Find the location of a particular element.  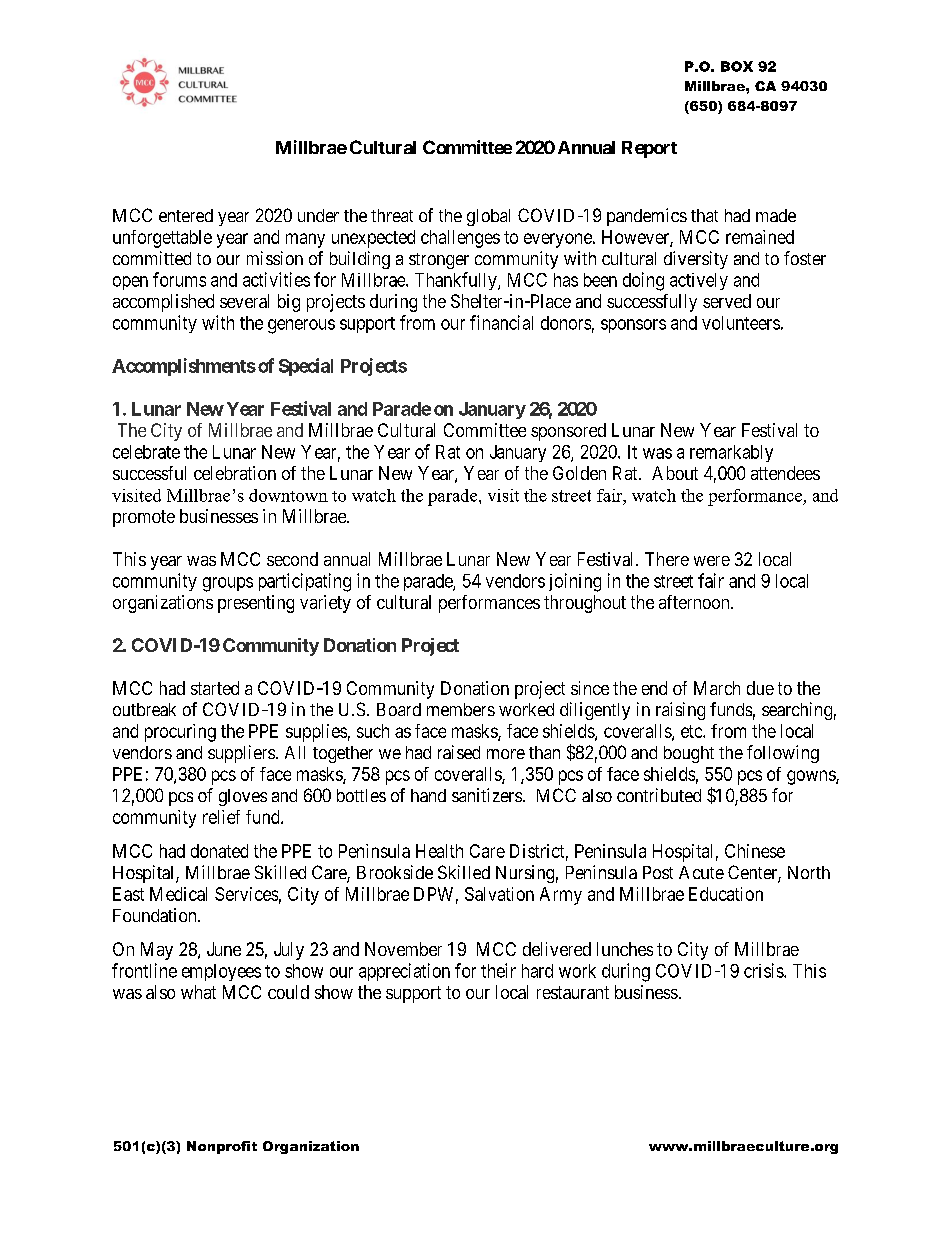

Medical is located at coordinates (178, 894).
